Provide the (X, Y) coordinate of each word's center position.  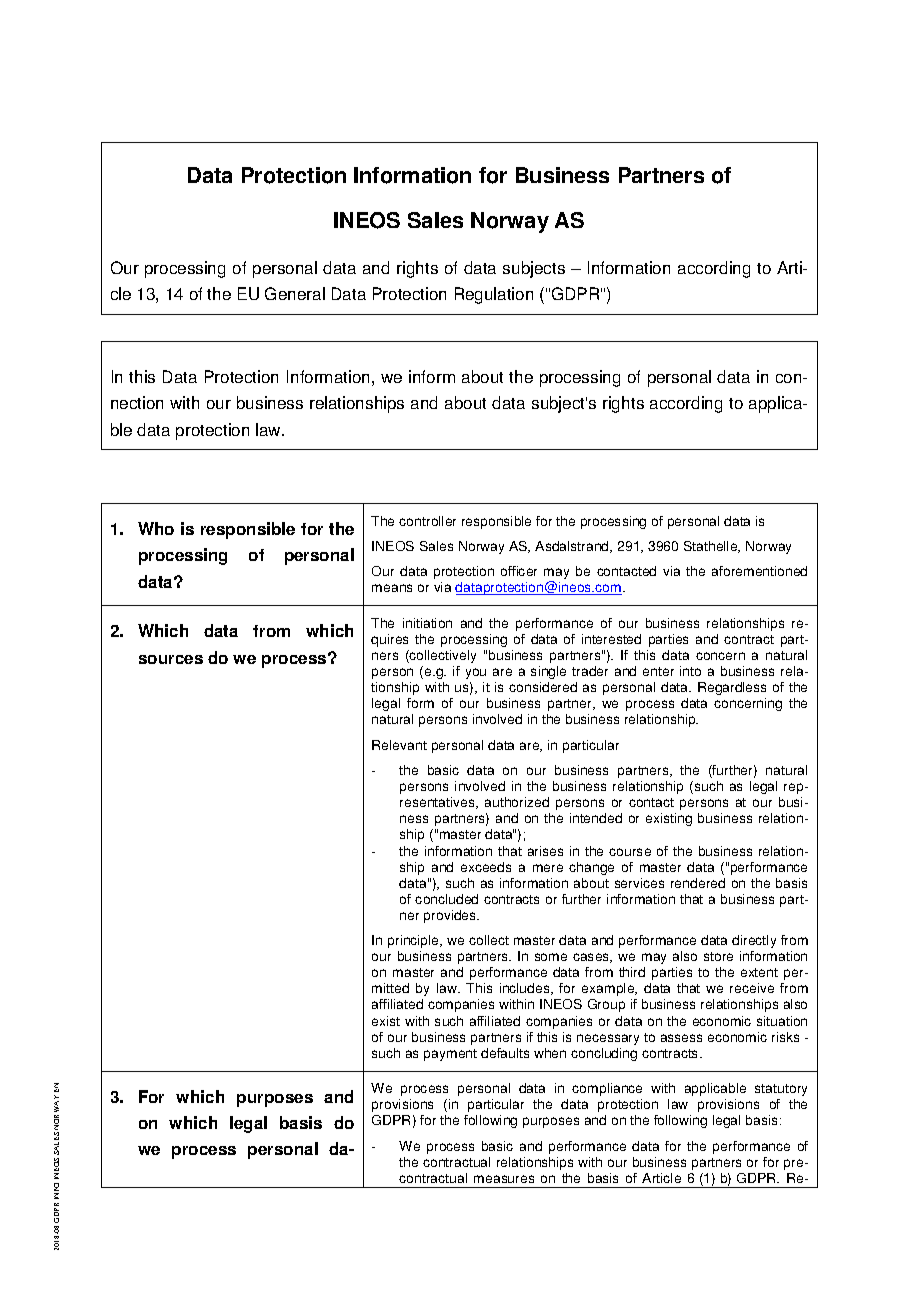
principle (415, 941)
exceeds (486, 867)
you (476, 673)
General (295, 293)
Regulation (494, 295)
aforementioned (759, 571)
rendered (698, 883)
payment (450, 1055)
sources (171, 659)
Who (156, 528)
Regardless (732, 688)
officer (519, 571)
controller (427, 521)
